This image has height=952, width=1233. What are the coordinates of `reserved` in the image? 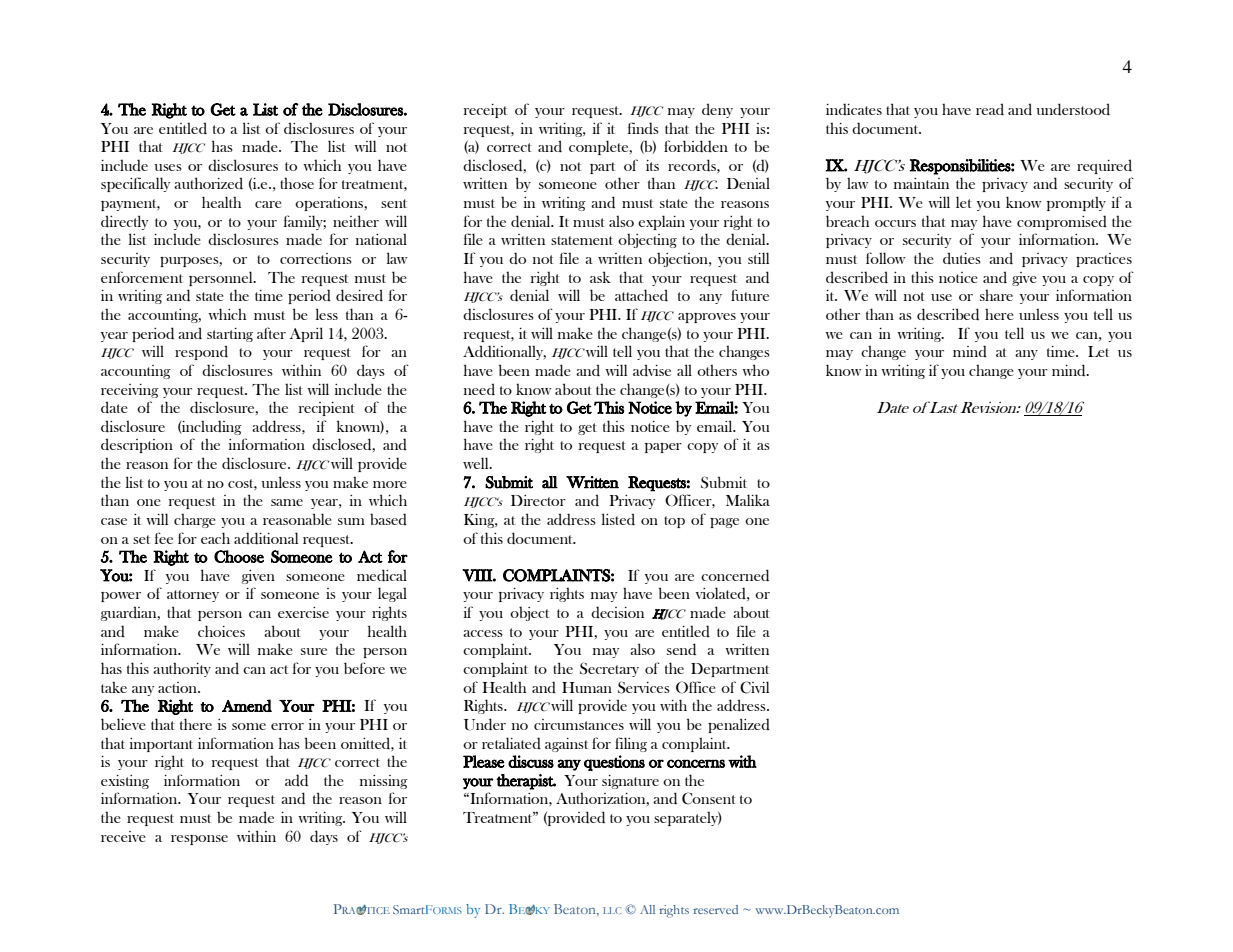 It's located at (715, 909).
